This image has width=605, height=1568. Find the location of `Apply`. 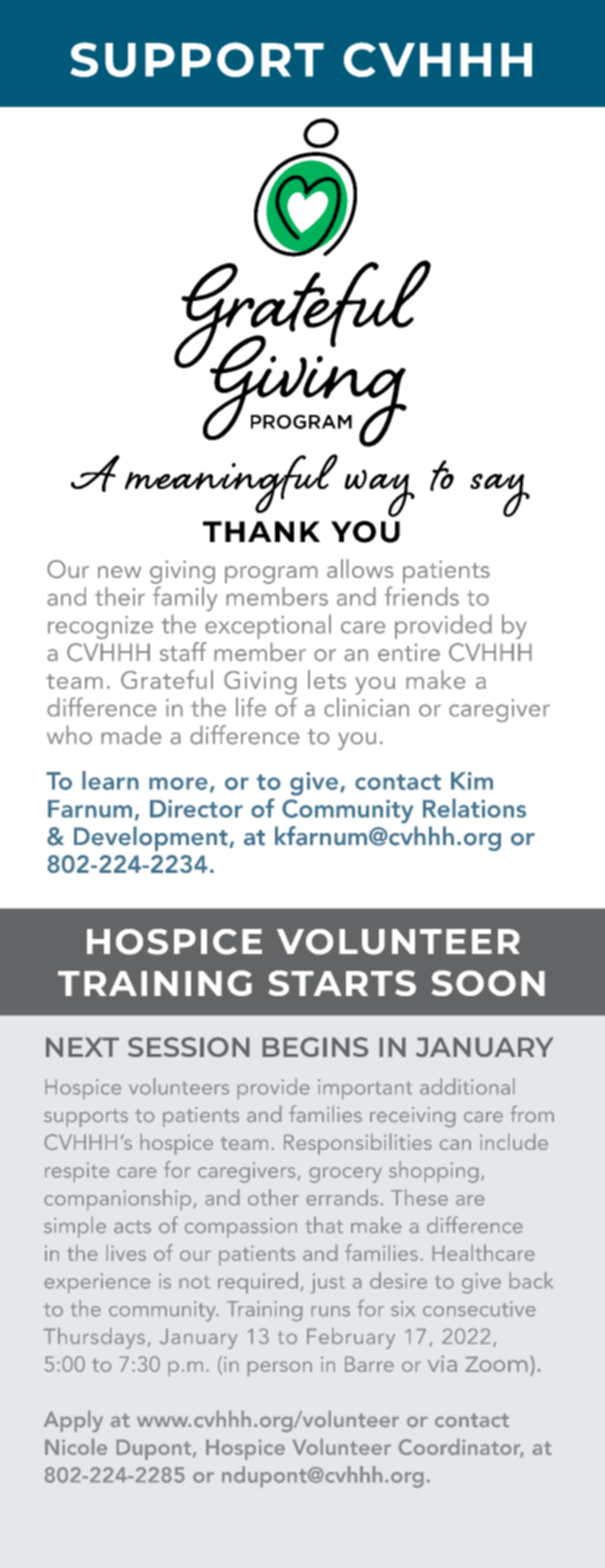

Apply is located at coordinates (73, 1421).
